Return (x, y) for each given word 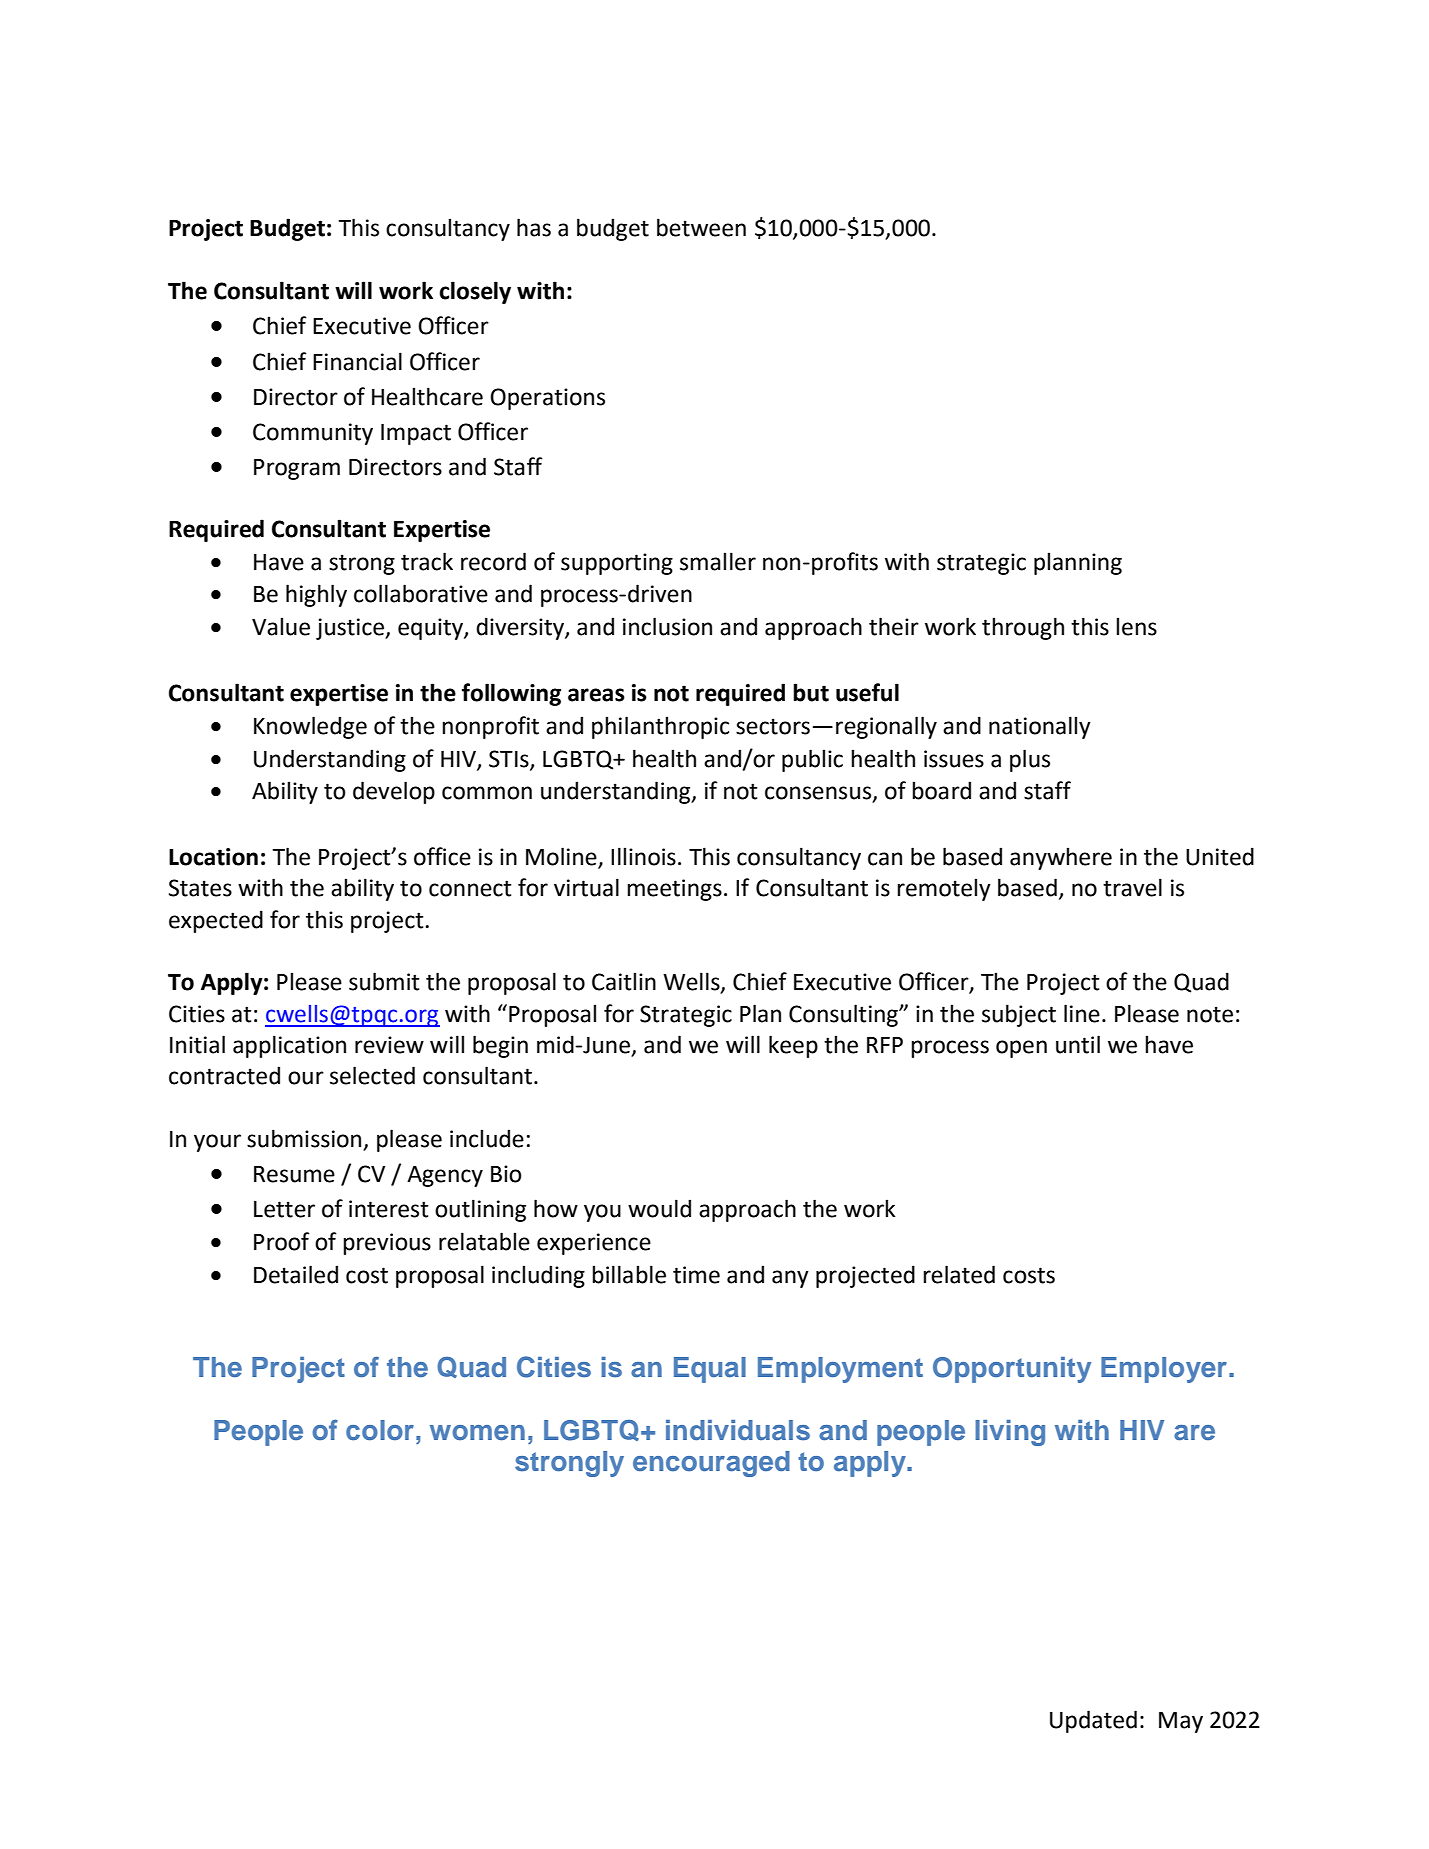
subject (1019, 1015)
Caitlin (624, 981)
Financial (357, 361)
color (380, 1430)
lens (1136, 626)
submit (384, 981)
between (701, 227)
